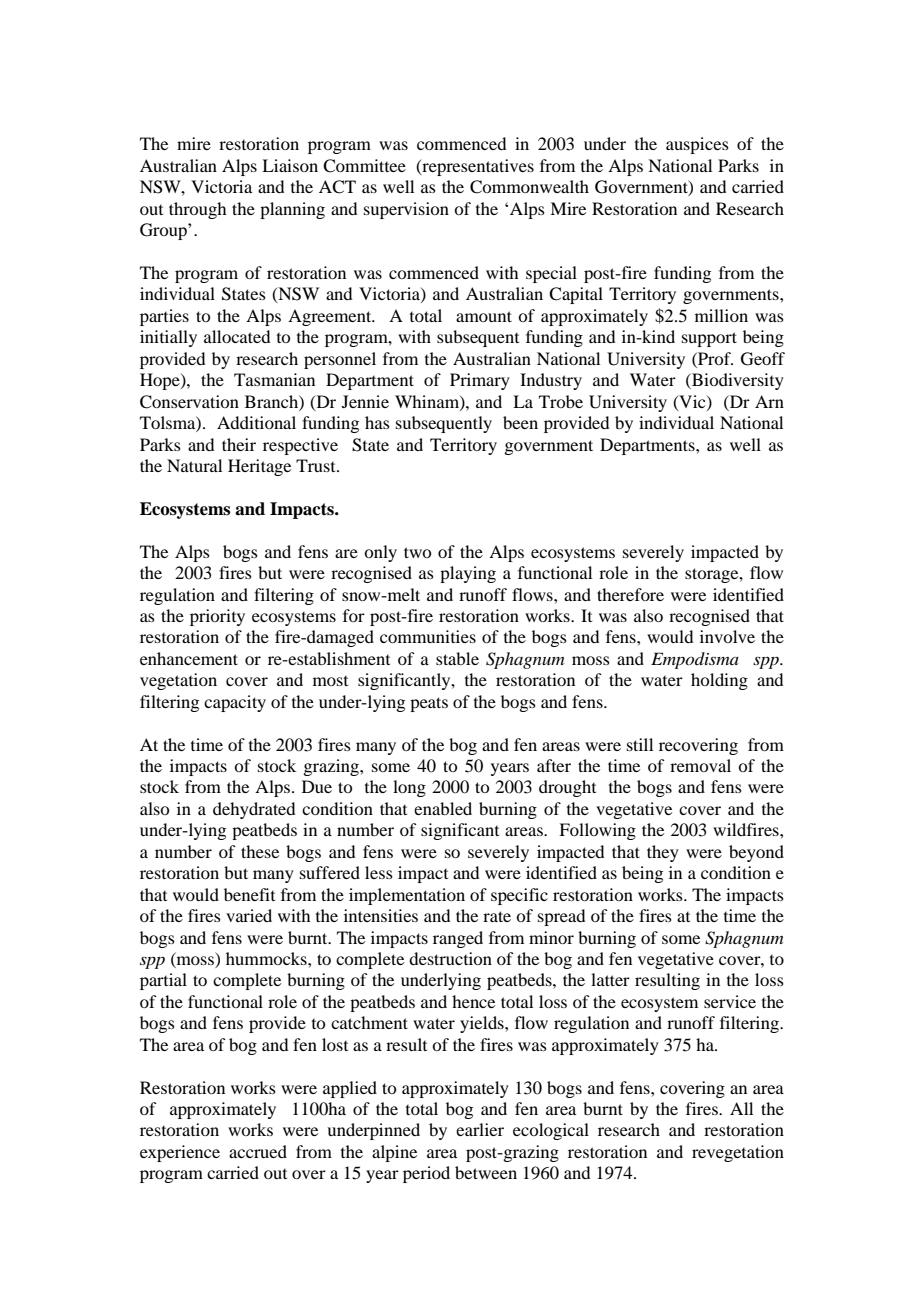 This screenshot has height=1308, width=924. Describe the element at coordinates (663, 853) in the screenshot. I see `they` at that location.
